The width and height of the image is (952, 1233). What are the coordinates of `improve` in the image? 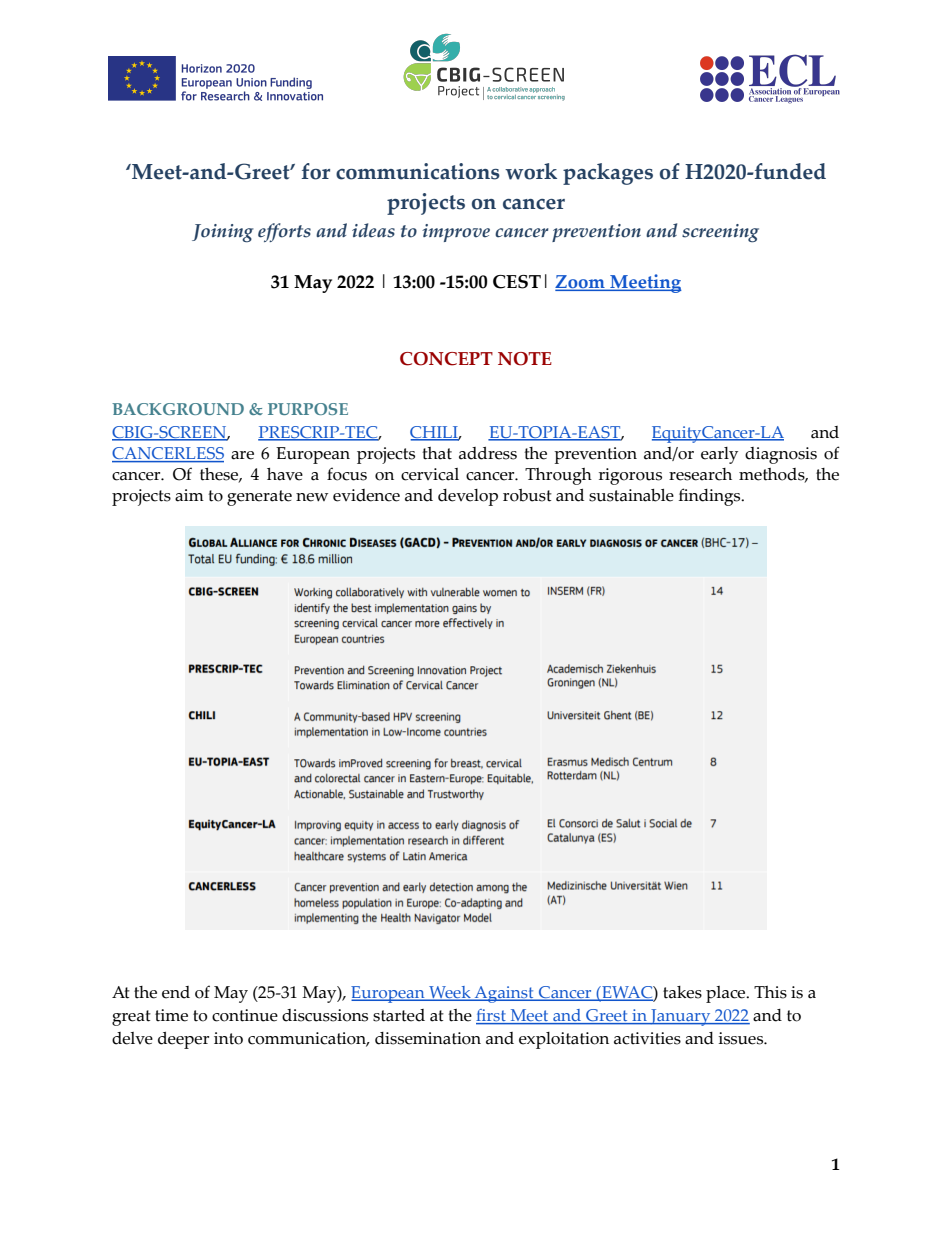 It's located at (456, 233).
